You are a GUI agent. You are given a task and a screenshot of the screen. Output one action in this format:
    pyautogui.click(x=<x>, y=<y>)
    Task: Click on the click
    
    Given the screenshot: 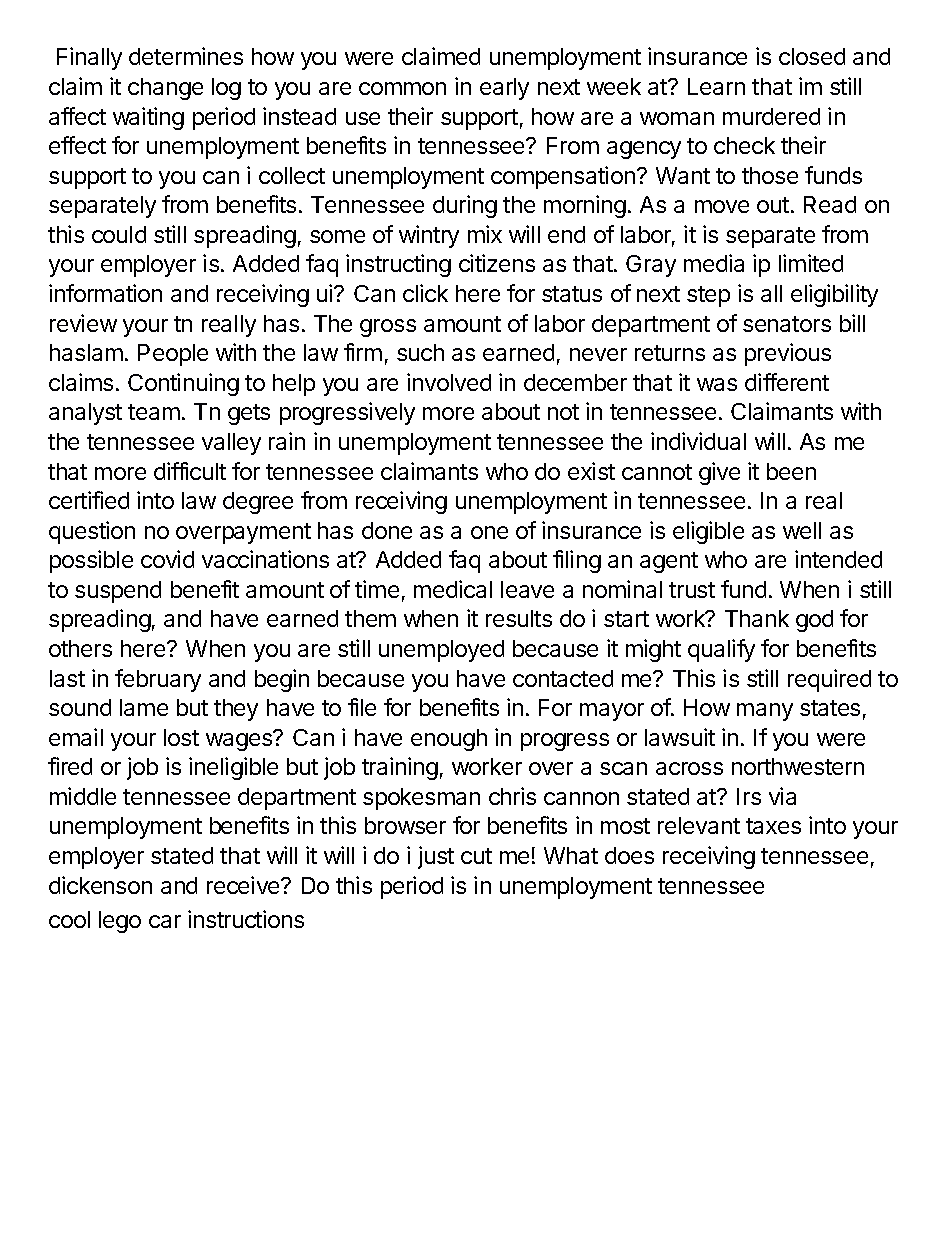 What is the action you would take?
    pyautogui.click(x=425, y=293)
